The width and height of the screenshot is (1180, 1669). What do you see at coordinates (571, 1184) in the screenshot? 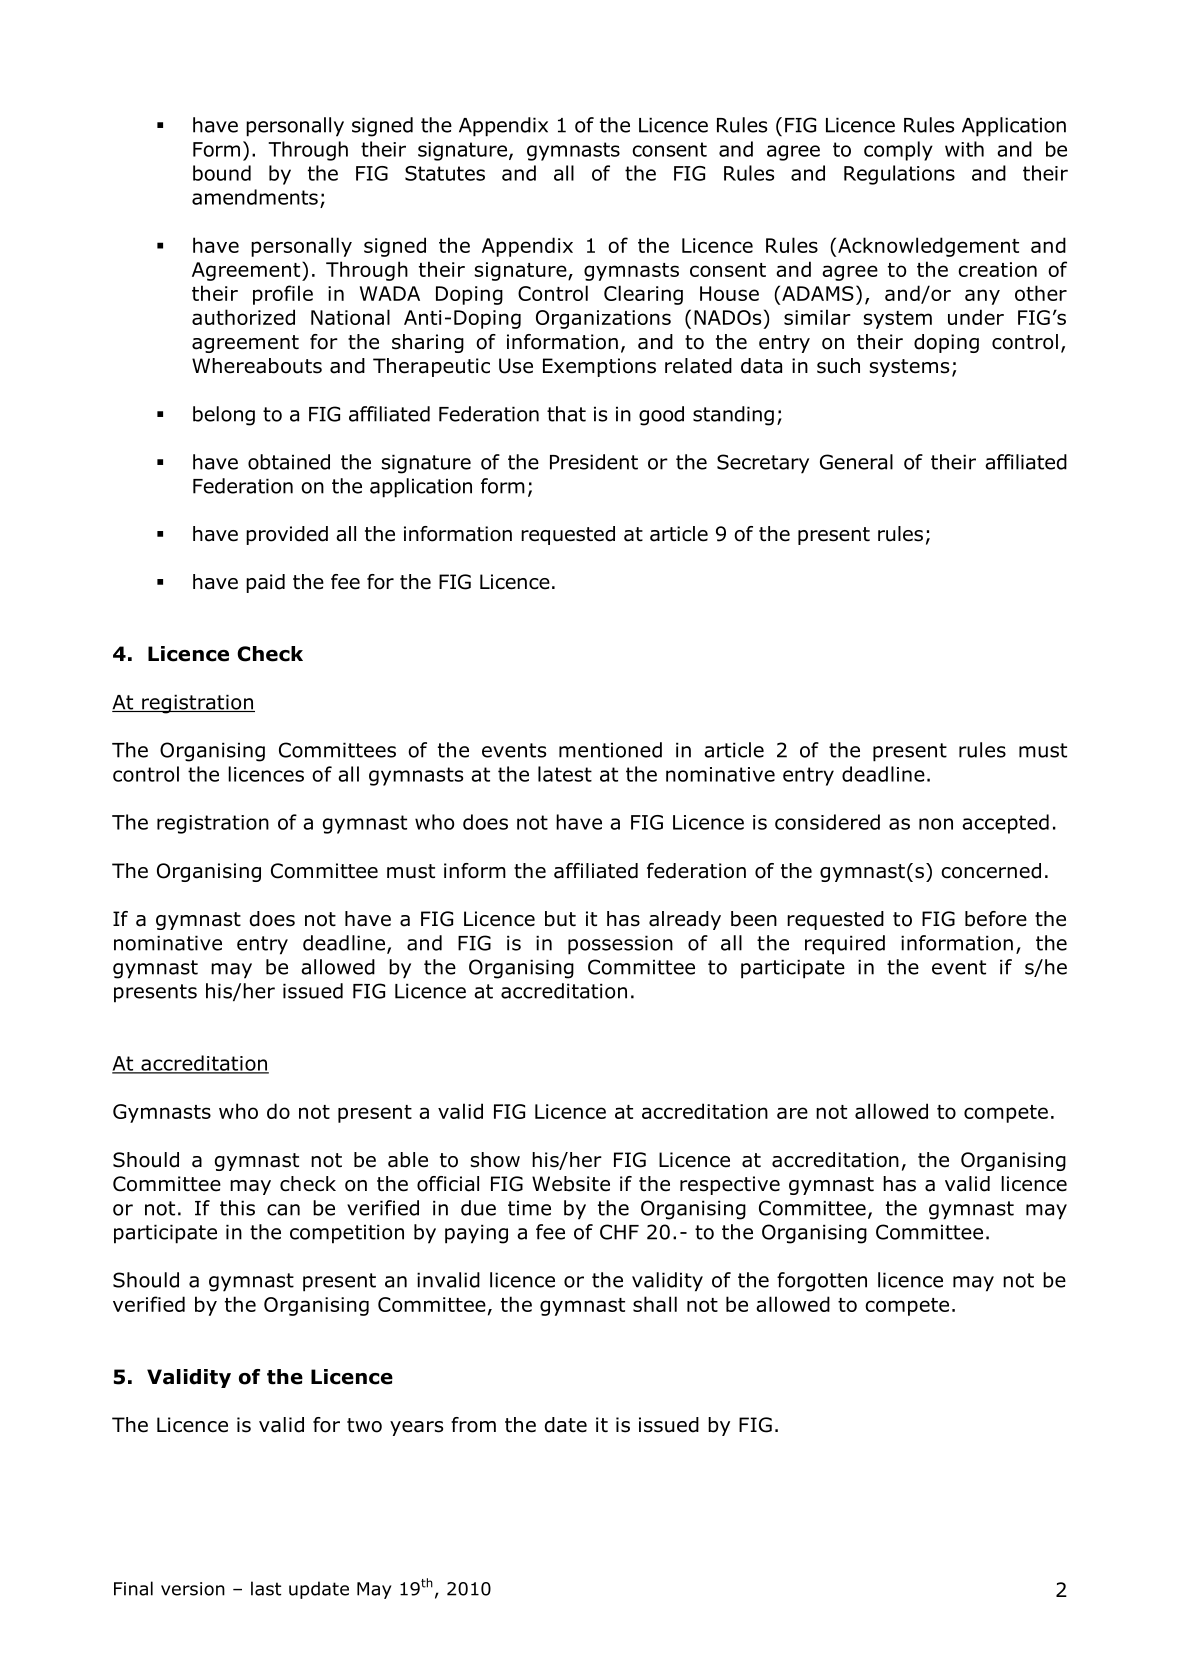
I see `Website` at bounding box center [571, 1184].
